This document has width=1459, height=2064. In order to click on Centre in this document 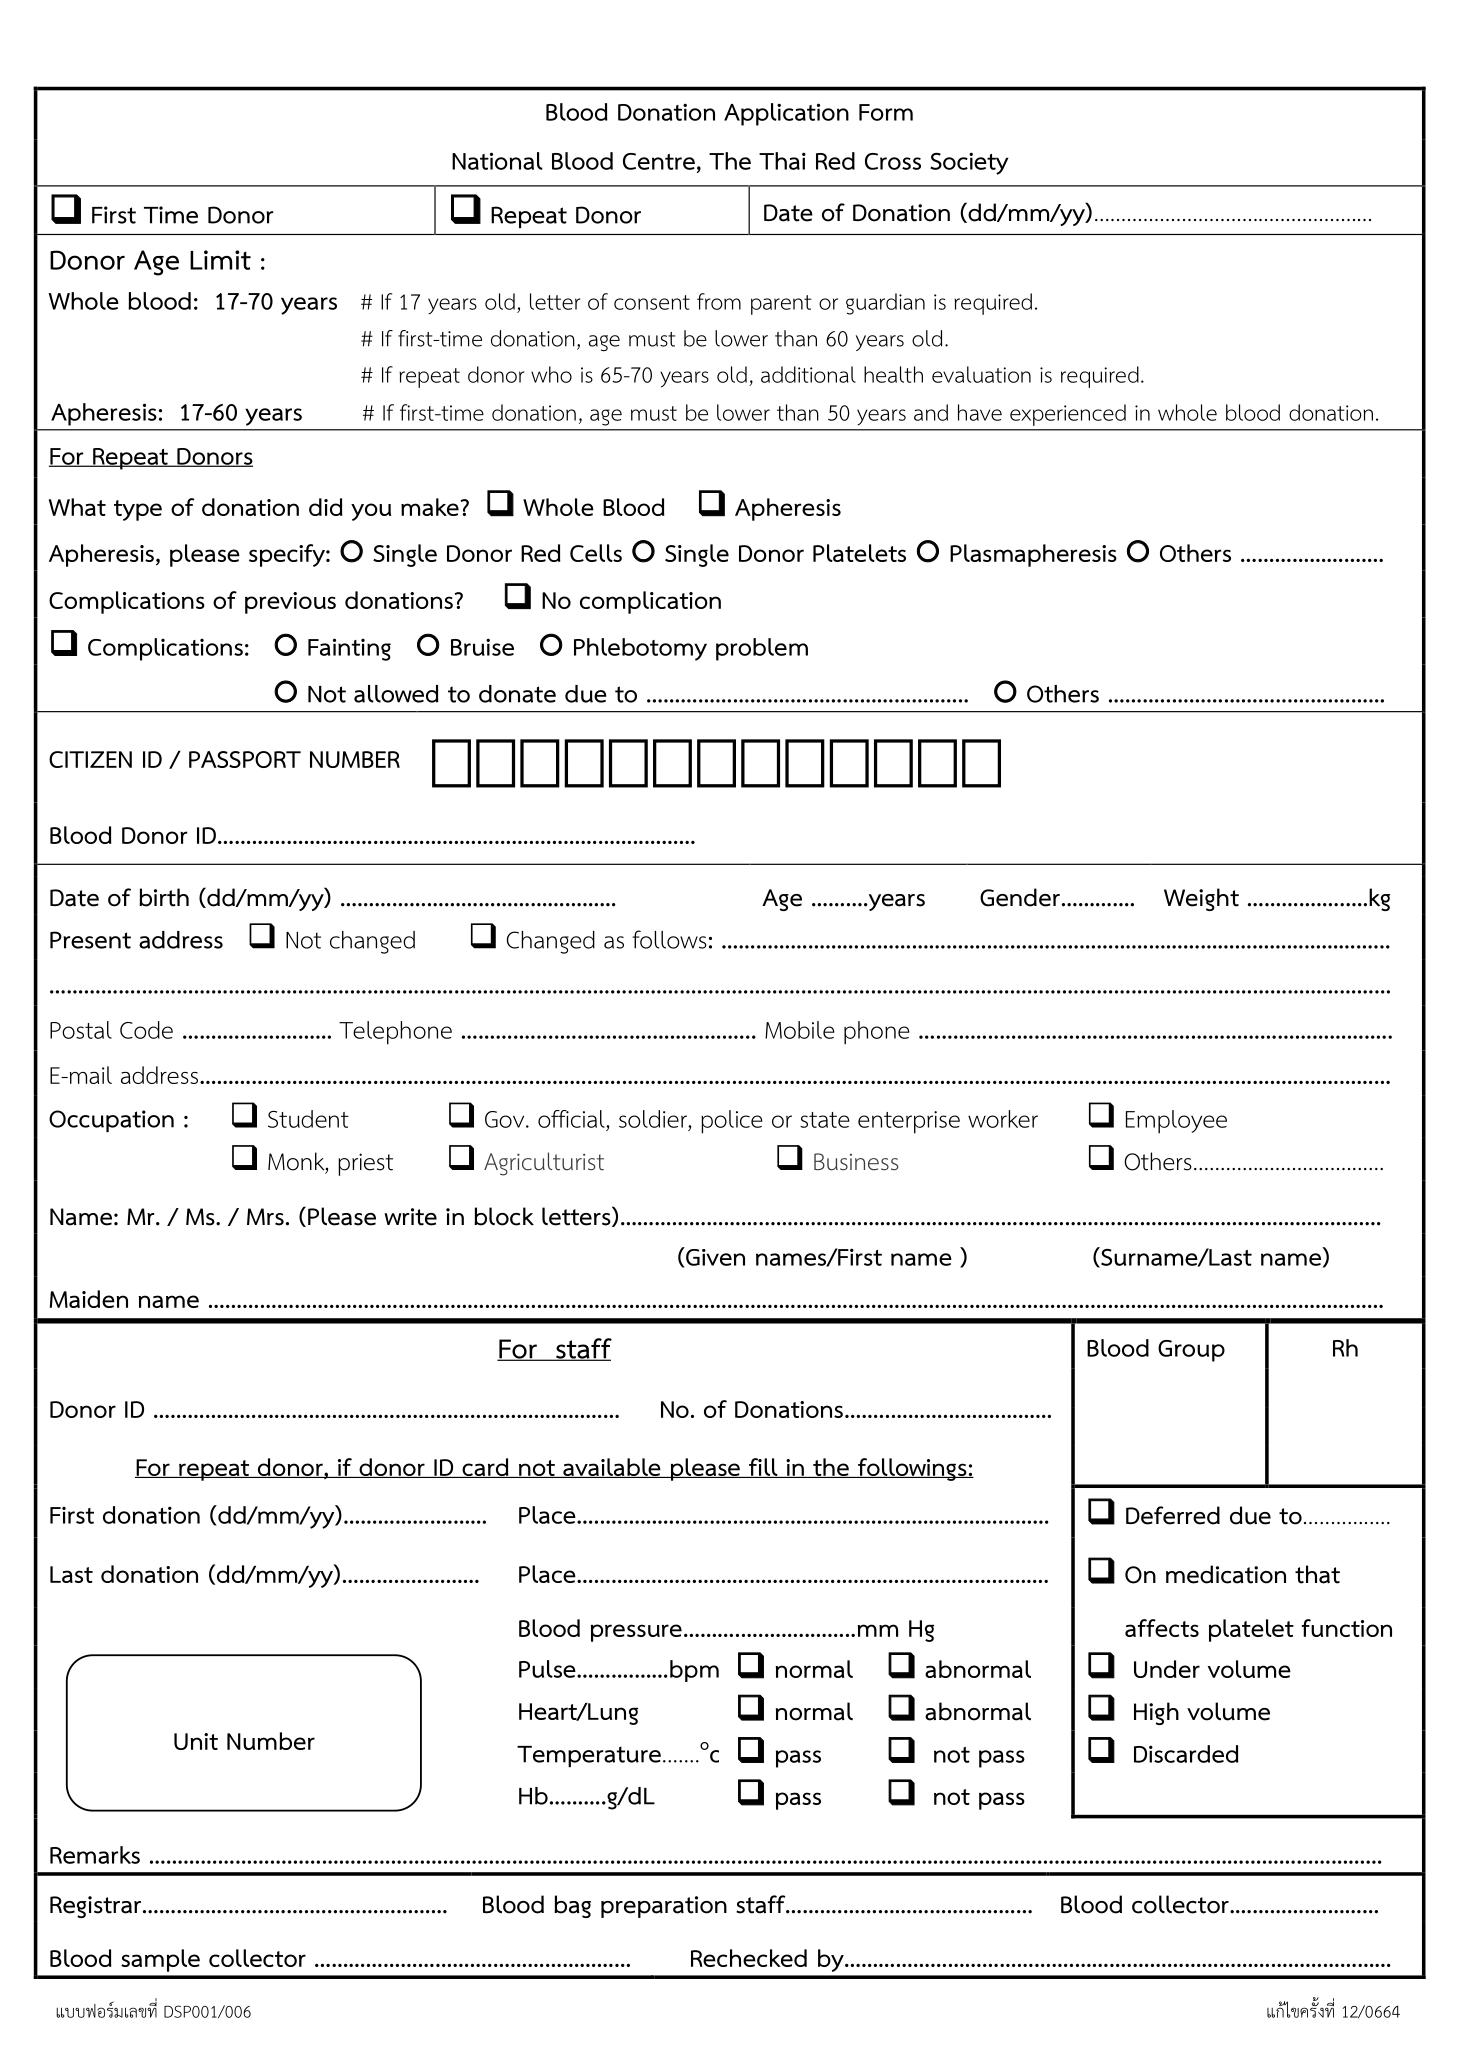, I will do `click(659, 161)`.
